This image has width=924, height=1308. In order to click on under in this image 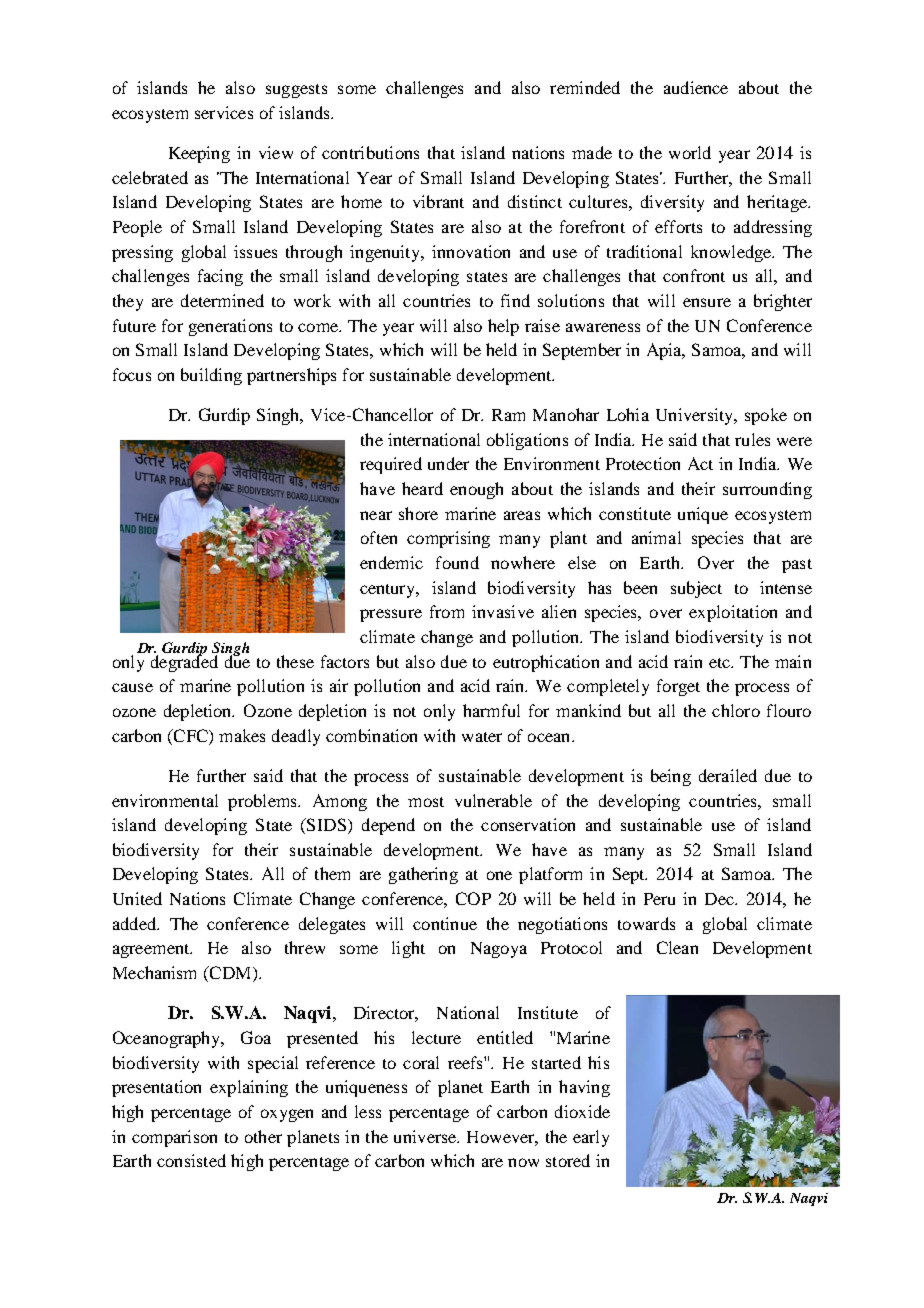, I will do `click(448, 463)`.
